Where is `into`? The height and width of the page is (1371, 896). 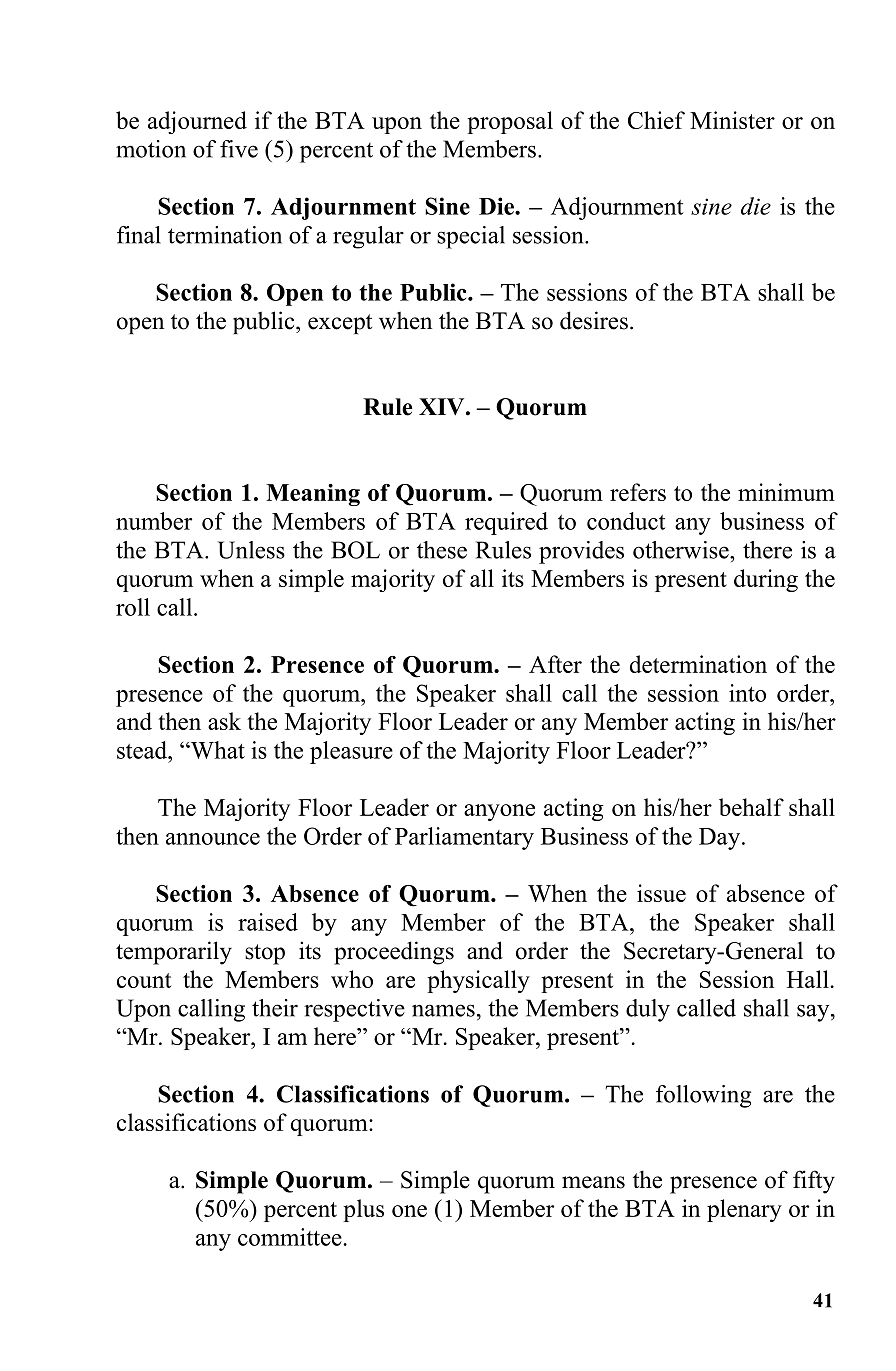 into is located at coordinates (747, 693).
